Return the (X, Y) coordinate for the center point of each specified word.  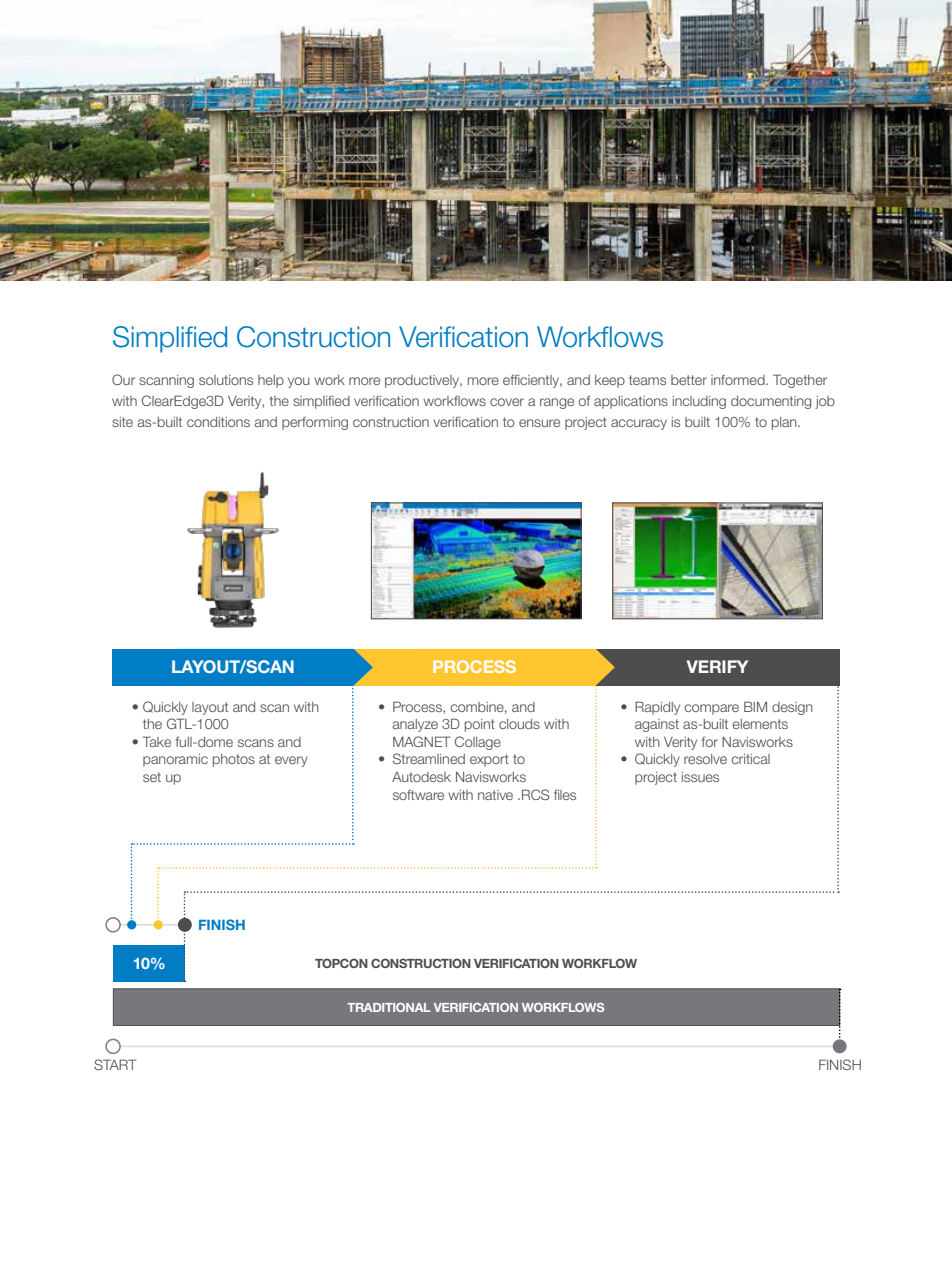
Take (157, 741)
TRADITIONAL (389, 1007)
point (480, 725)
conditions (218, 422)
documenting (771, 402)
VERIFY (717, 666)
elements (760, 724)
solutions (226, 380)
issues (700, 777)
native (495, 795)
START (115, 1064)
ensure (539, 423)
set (152, 777)
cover (507, 402)
